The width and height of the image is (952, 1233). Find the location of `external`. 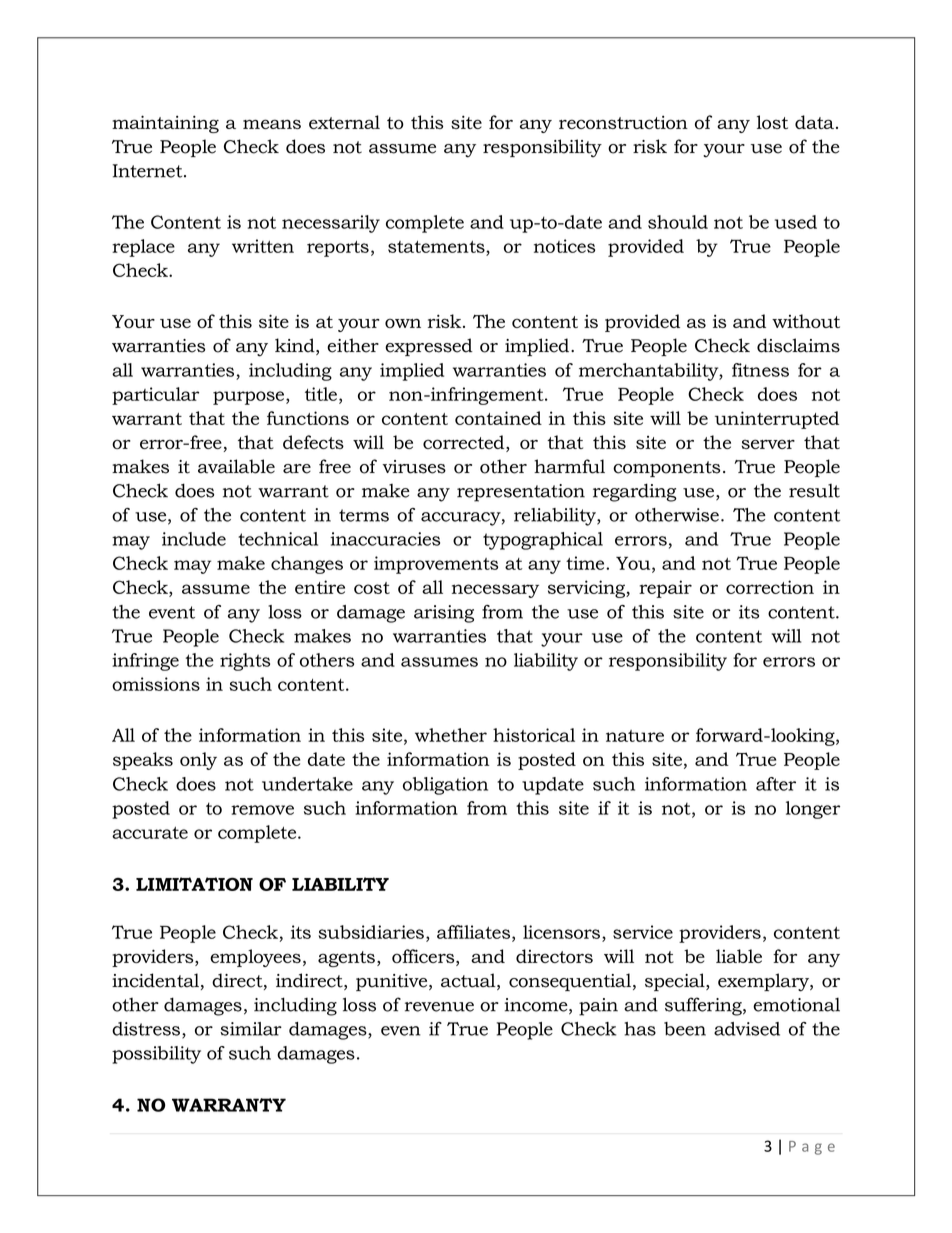

external is located at coordinates (344, 122).
